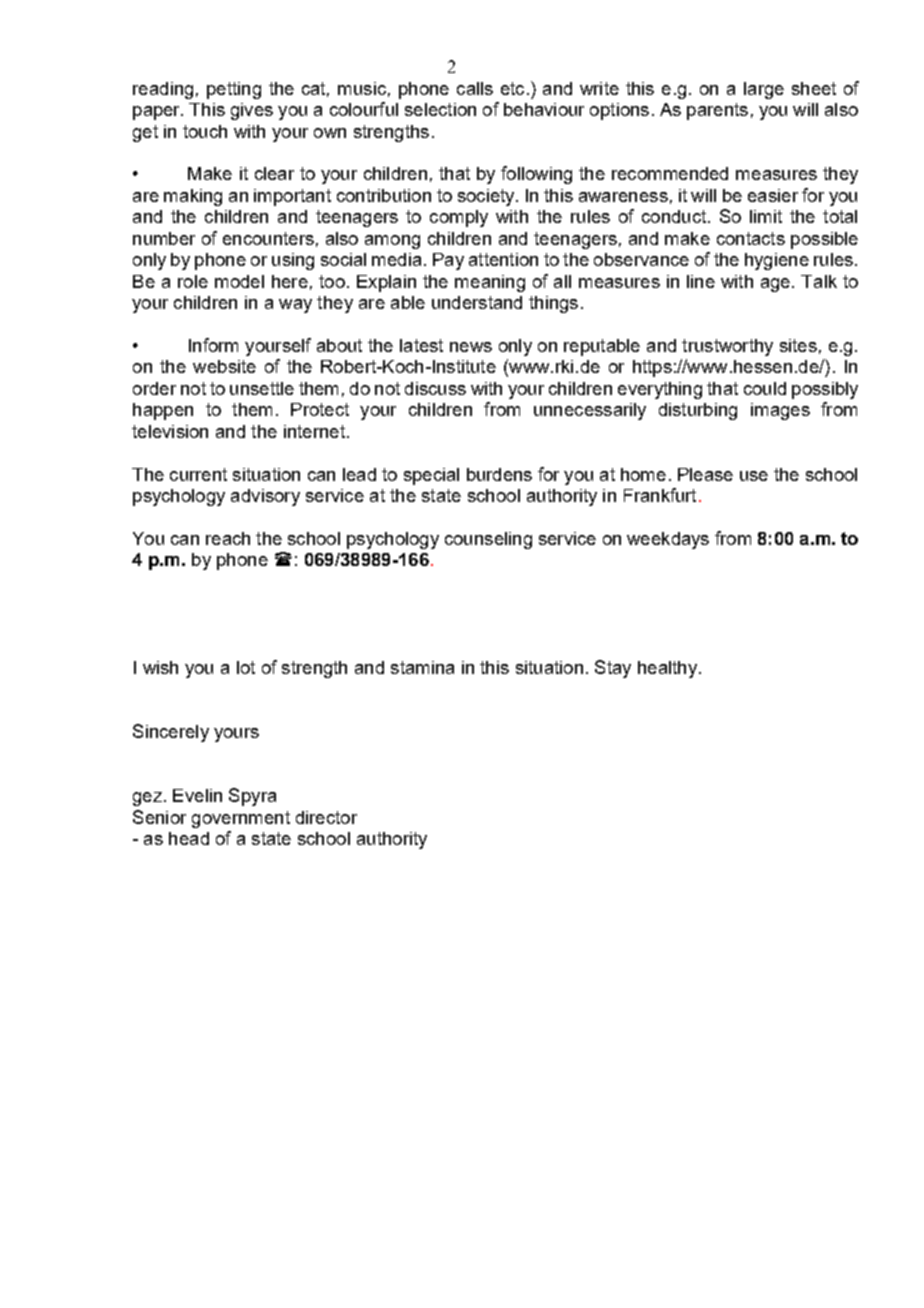 Image resolution: width=924 pixels, height=1308 pixels. What do you see at coordinates (246, 667) in the screenshot?
I see `lot` at bounding box center [246, 667].
